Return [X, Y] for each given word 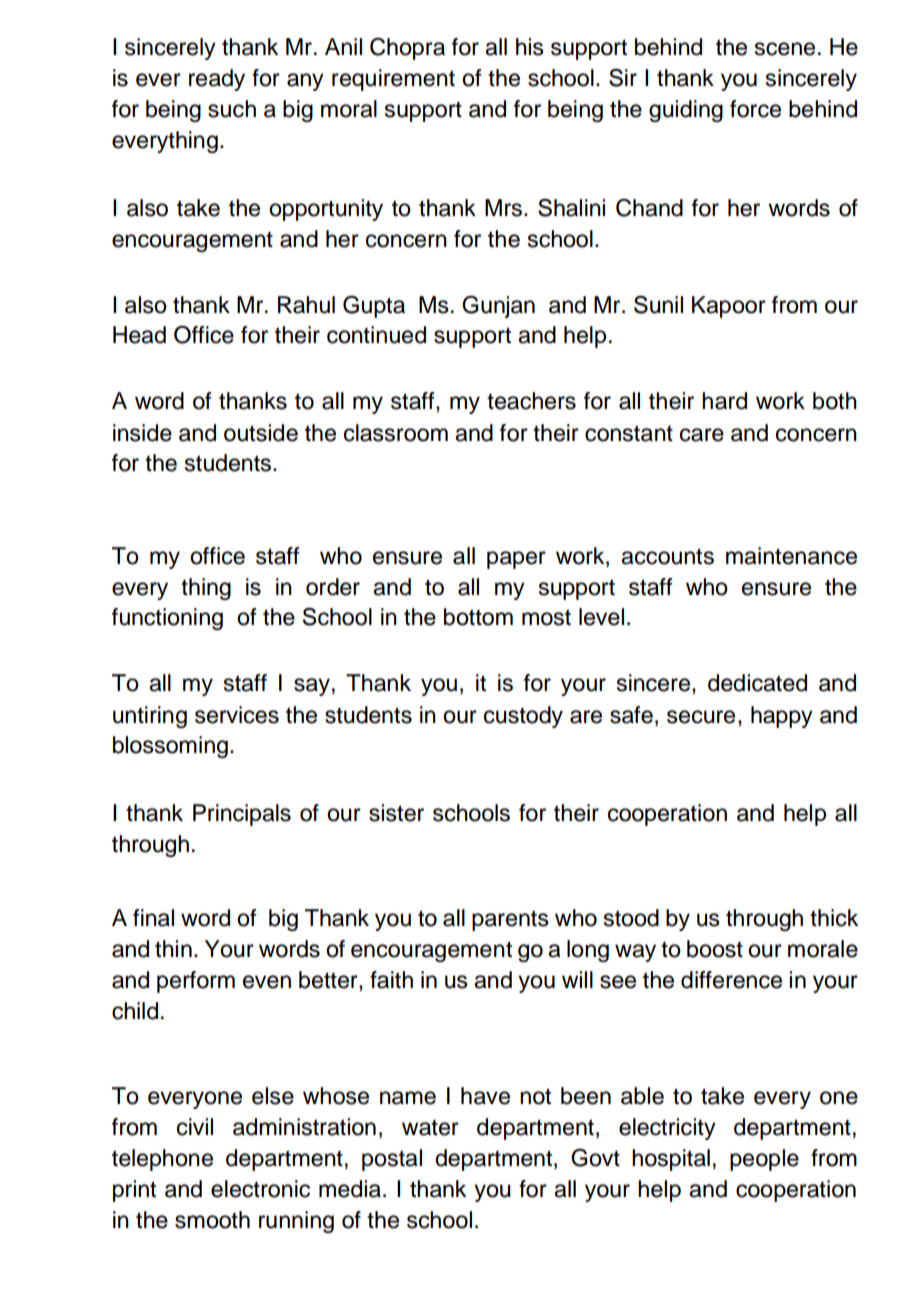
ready [217, 80]
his [530, 47]
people [764, 1160]
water [430, 1128]
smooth [212, 1220]
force [755, 109]
